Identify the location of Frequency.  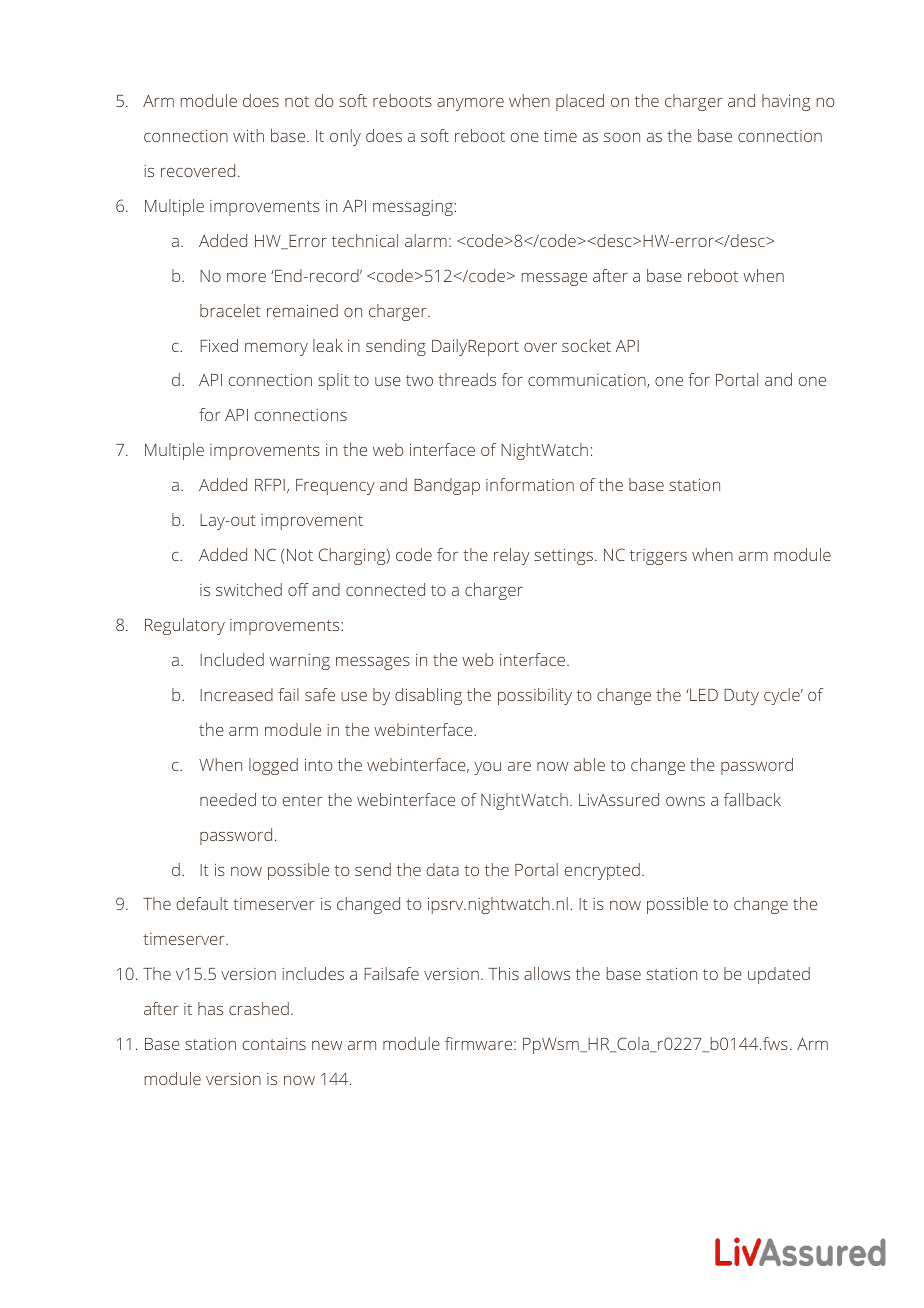
(335, 487).
